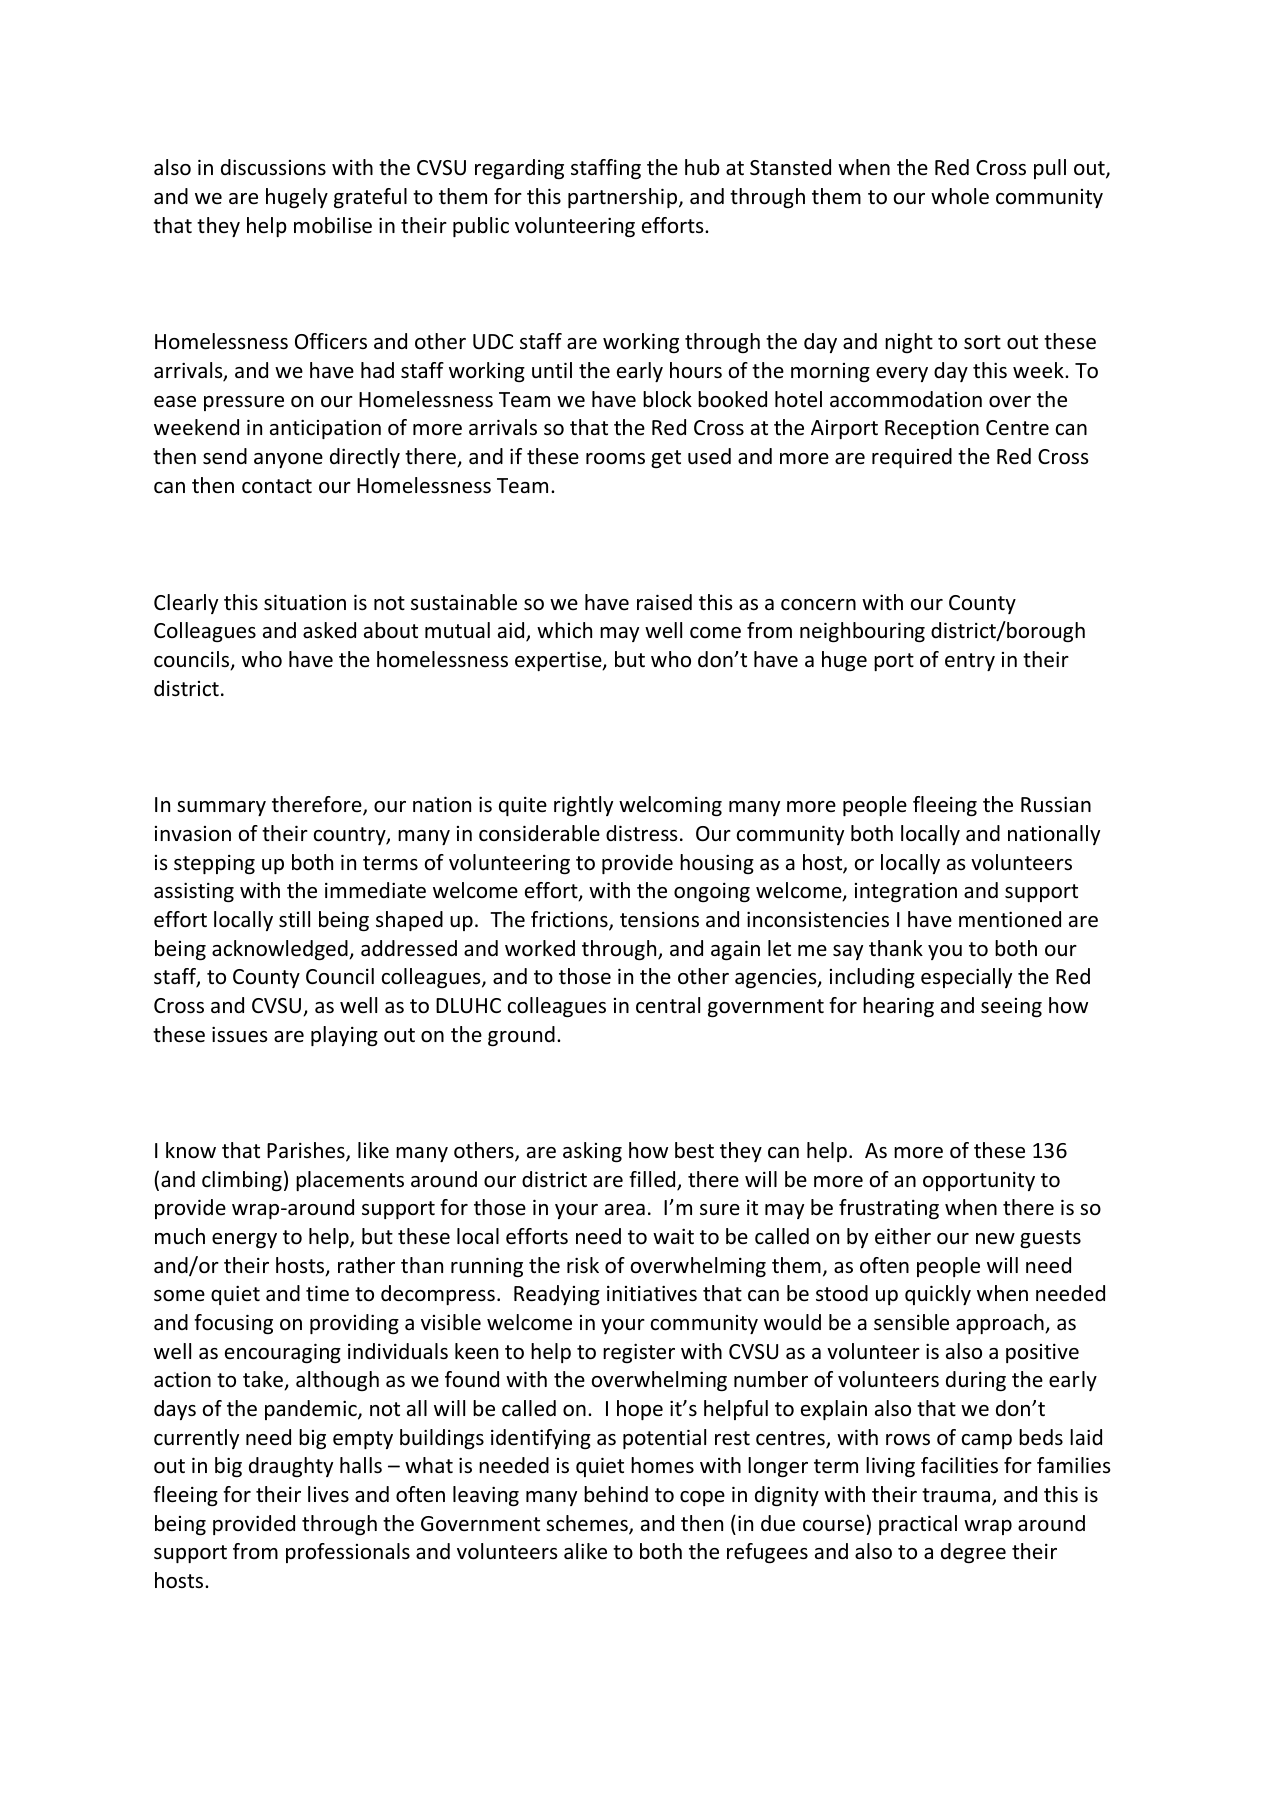  What do you see at coordinates (906, 892) in the document?
I see `integration` at bounding box center [906, 892].
